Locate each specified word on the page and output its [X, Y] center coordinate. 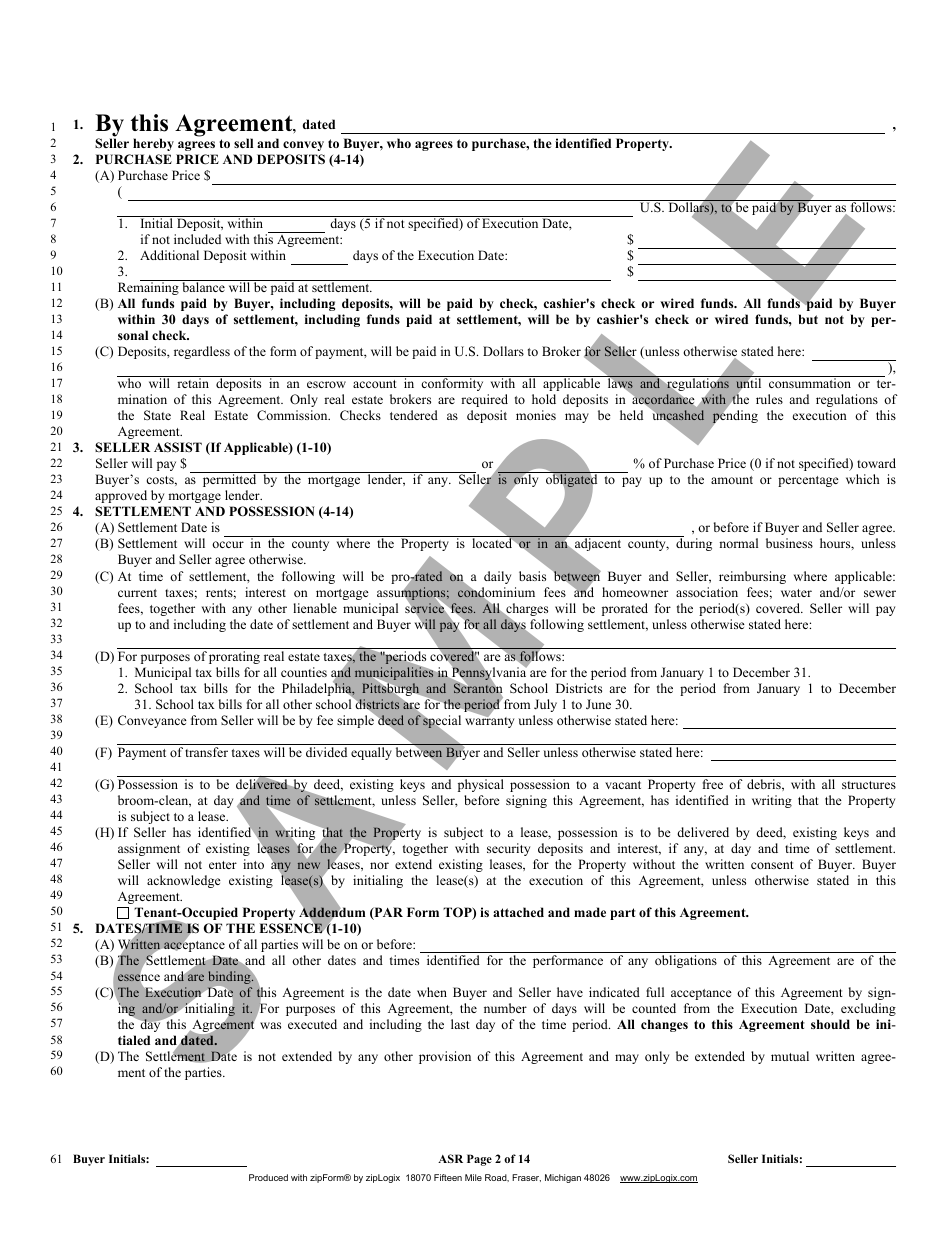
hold [544, 399]
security [508, 849]
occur [228, 544]
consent [772, 865]
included [197, 239]
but [808, 319]
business [789, 543]
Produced [268, 1177]
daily [497, 577]
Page [479, 1160]
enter [223, 865]
